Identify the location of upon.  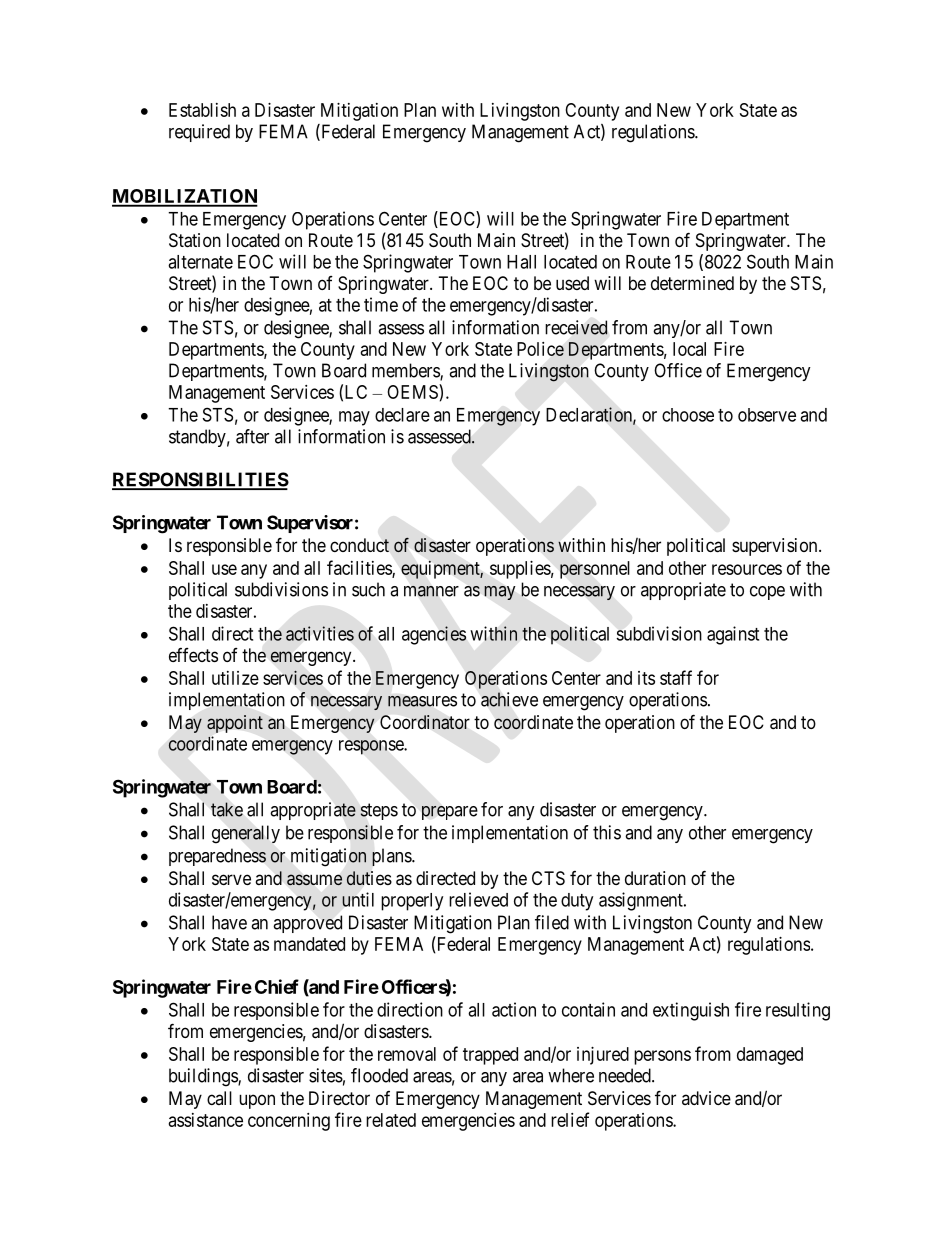
(257, 1101).
